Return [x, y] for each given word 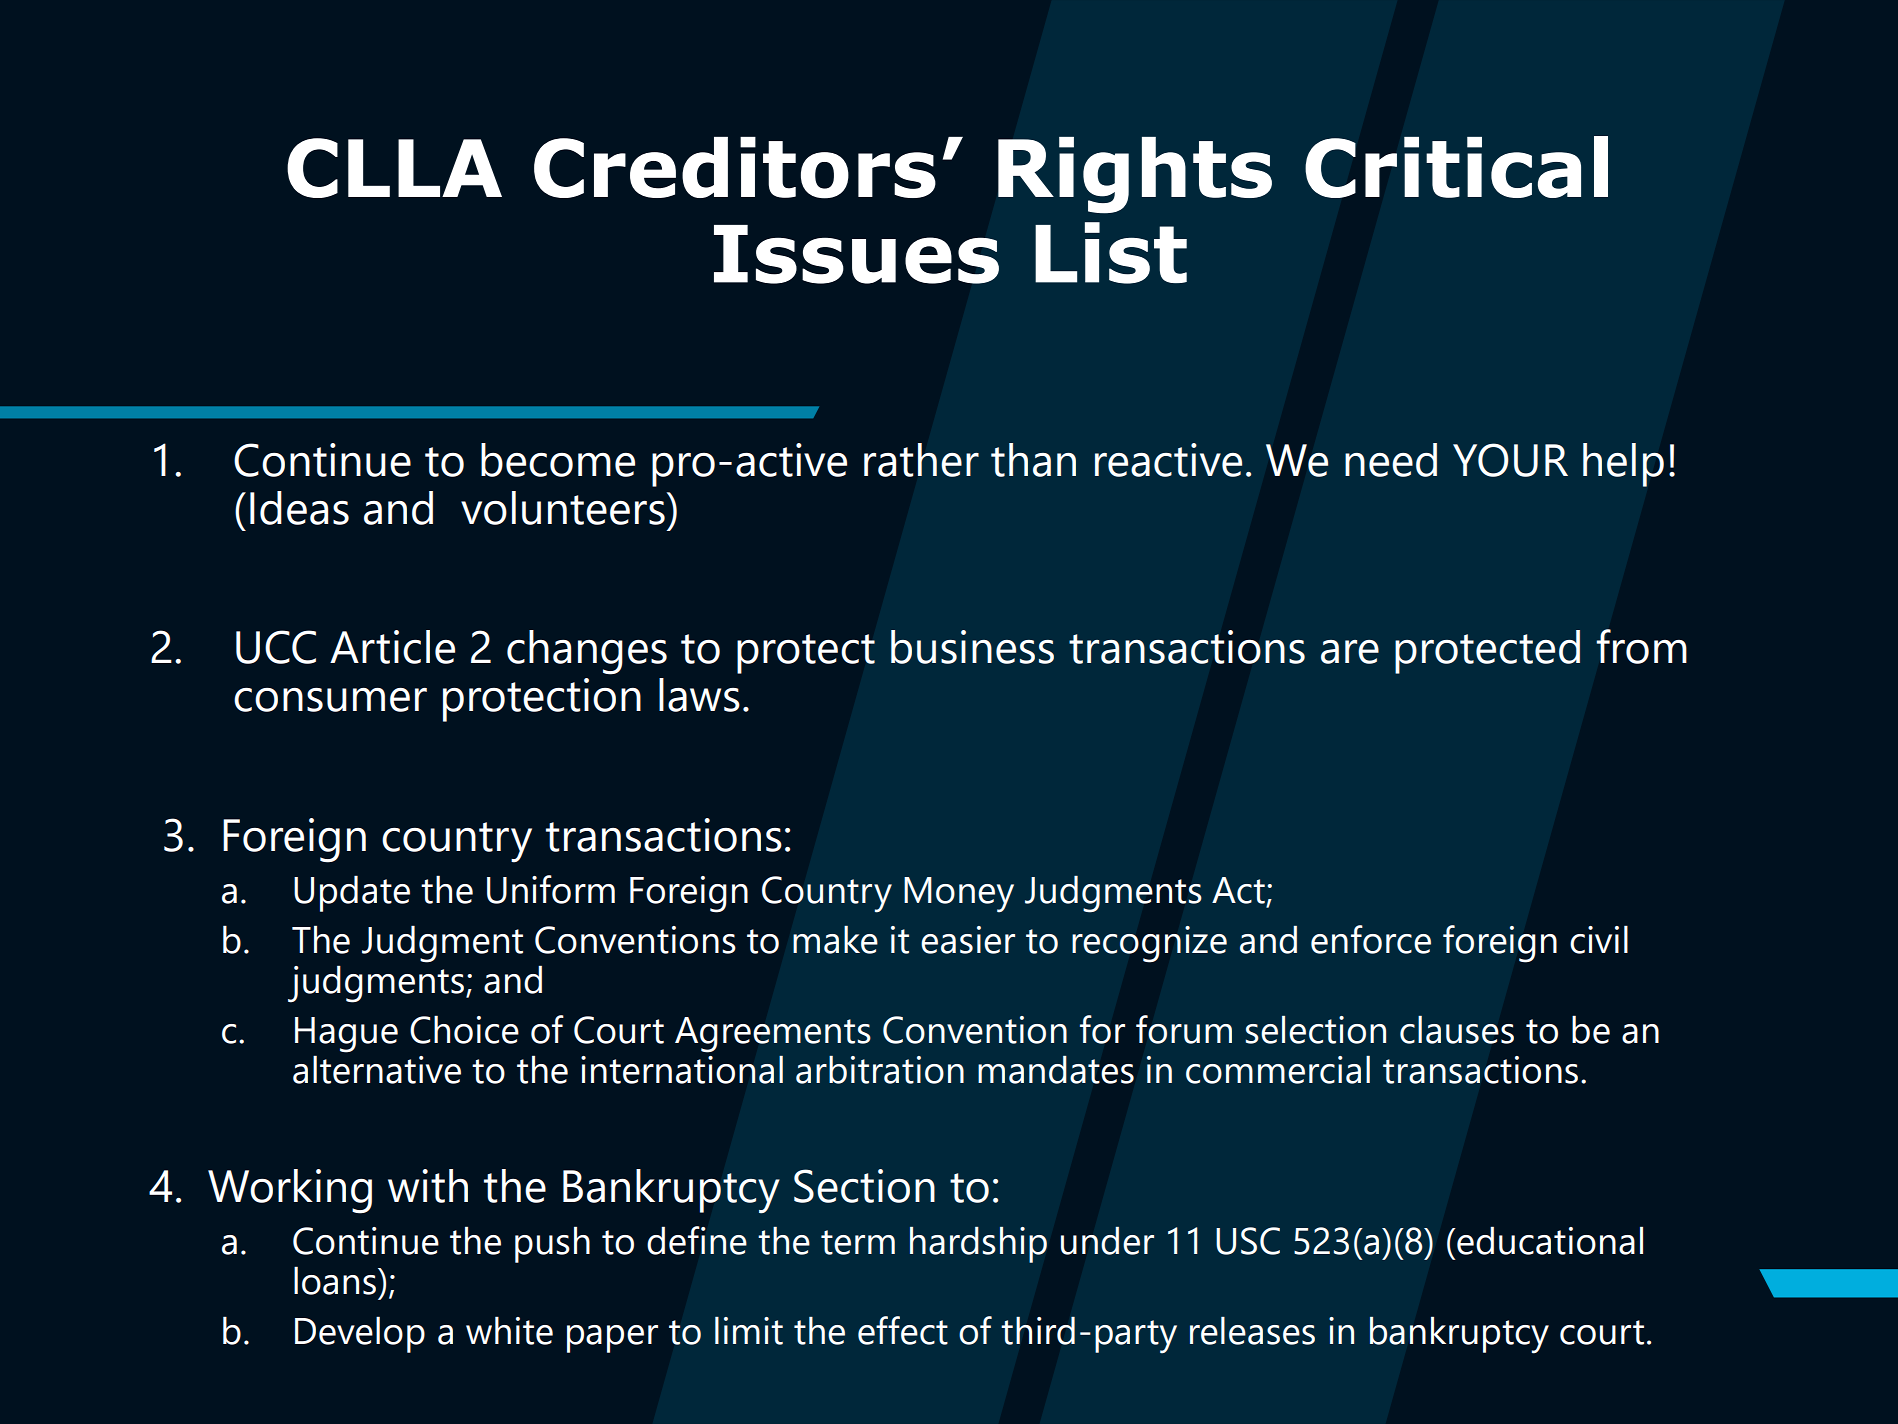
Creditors [735, 168]
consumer [330, 700]
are [1350, 652]
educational [1549, 1240]
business [972, 647]
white [509, 1330]
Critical [1456, 167]
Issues [856, 254]
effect [903, 1330]
